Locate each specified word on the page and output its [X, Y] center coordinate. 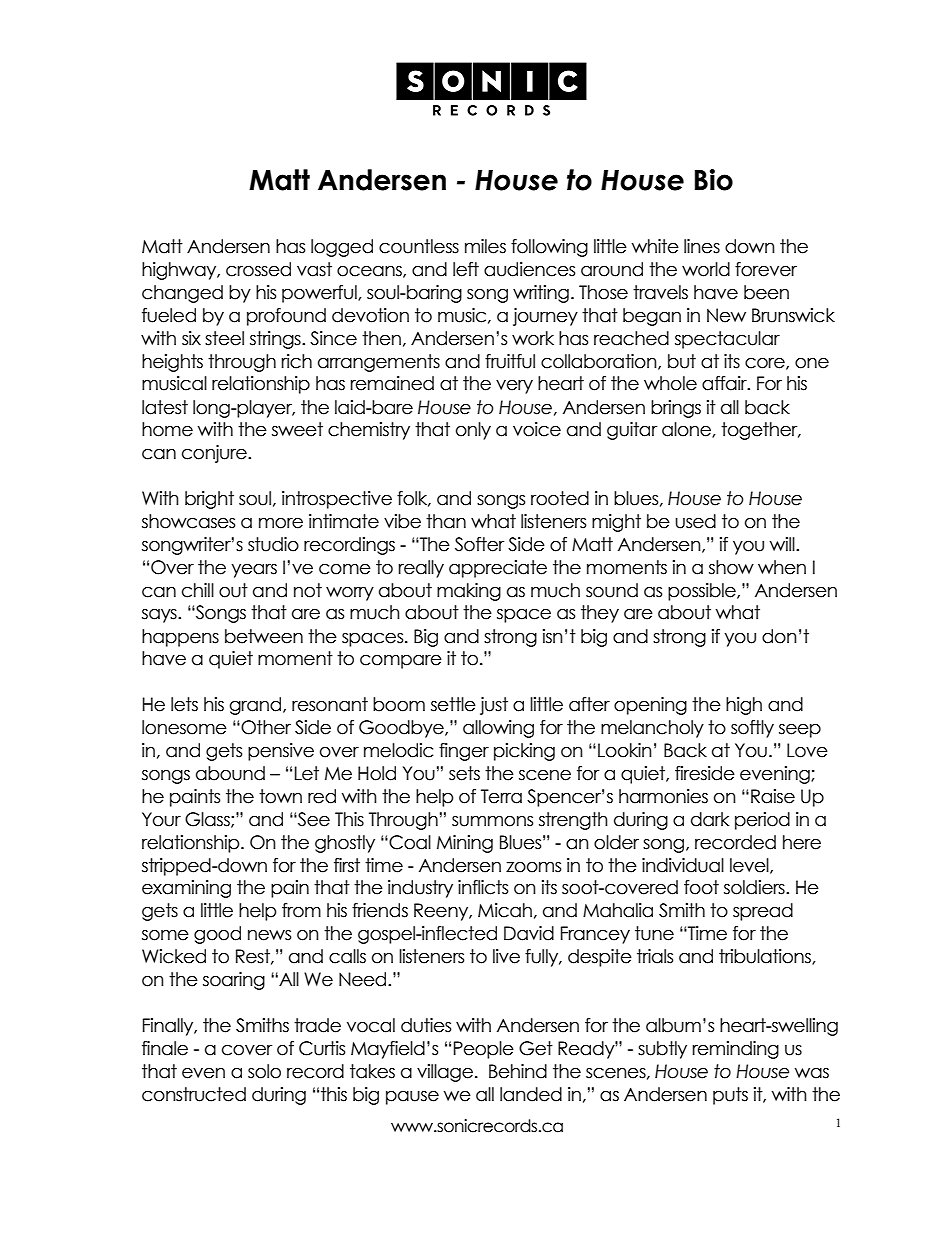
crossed [258, 269]
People [484, 1050]
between [264, 636]
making [469, 592]
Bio [714, 180]
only [473, 431]
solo [264, 1071]
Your [161, 819]
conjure [215, 454]
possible [703, 592]
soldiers [755, 887]
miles [485, 246]
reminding [736, 1050]
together [760, 431]
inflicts [483, 887]
